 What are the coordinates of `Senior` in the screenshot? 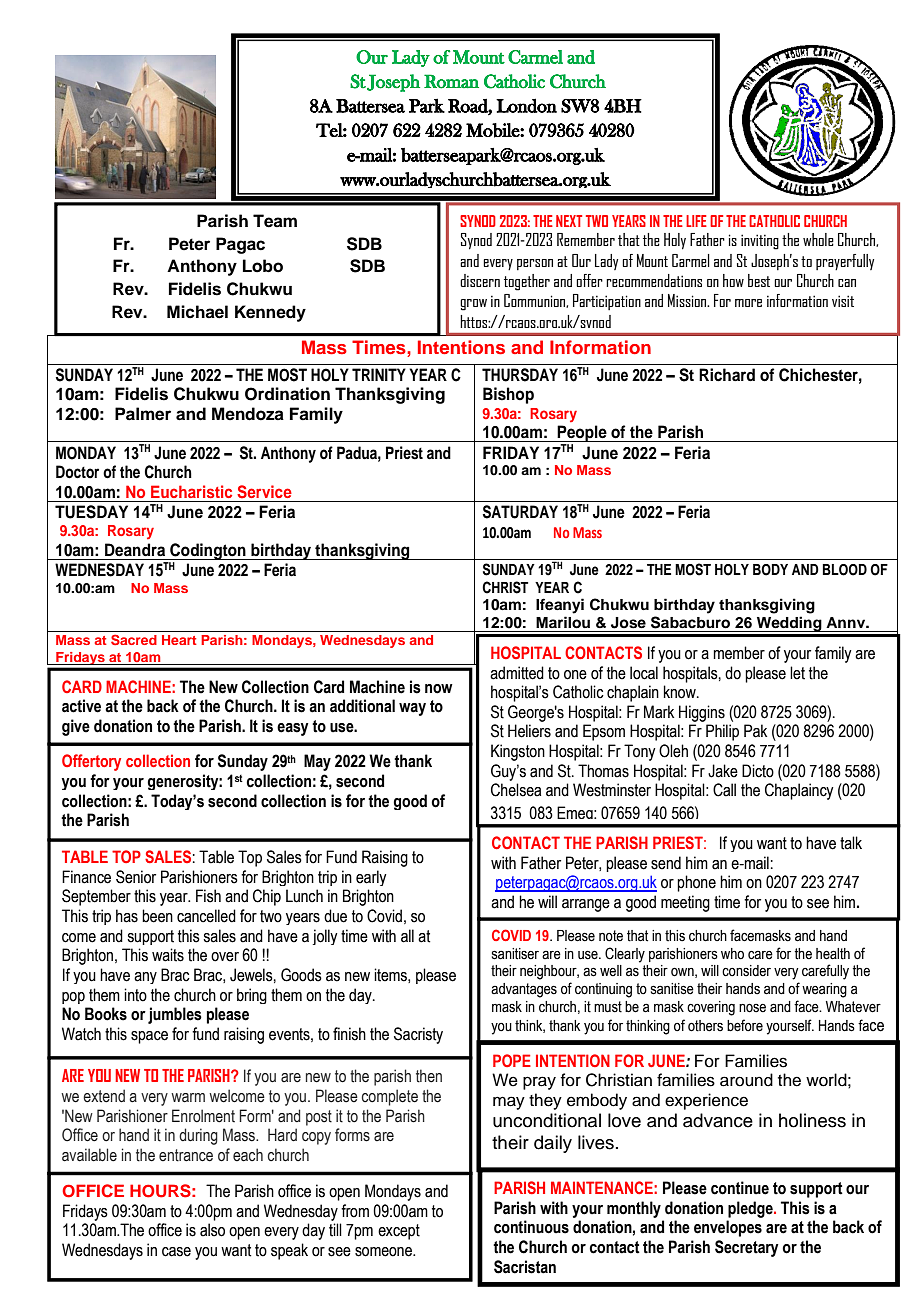 It's located at (136, 877).
